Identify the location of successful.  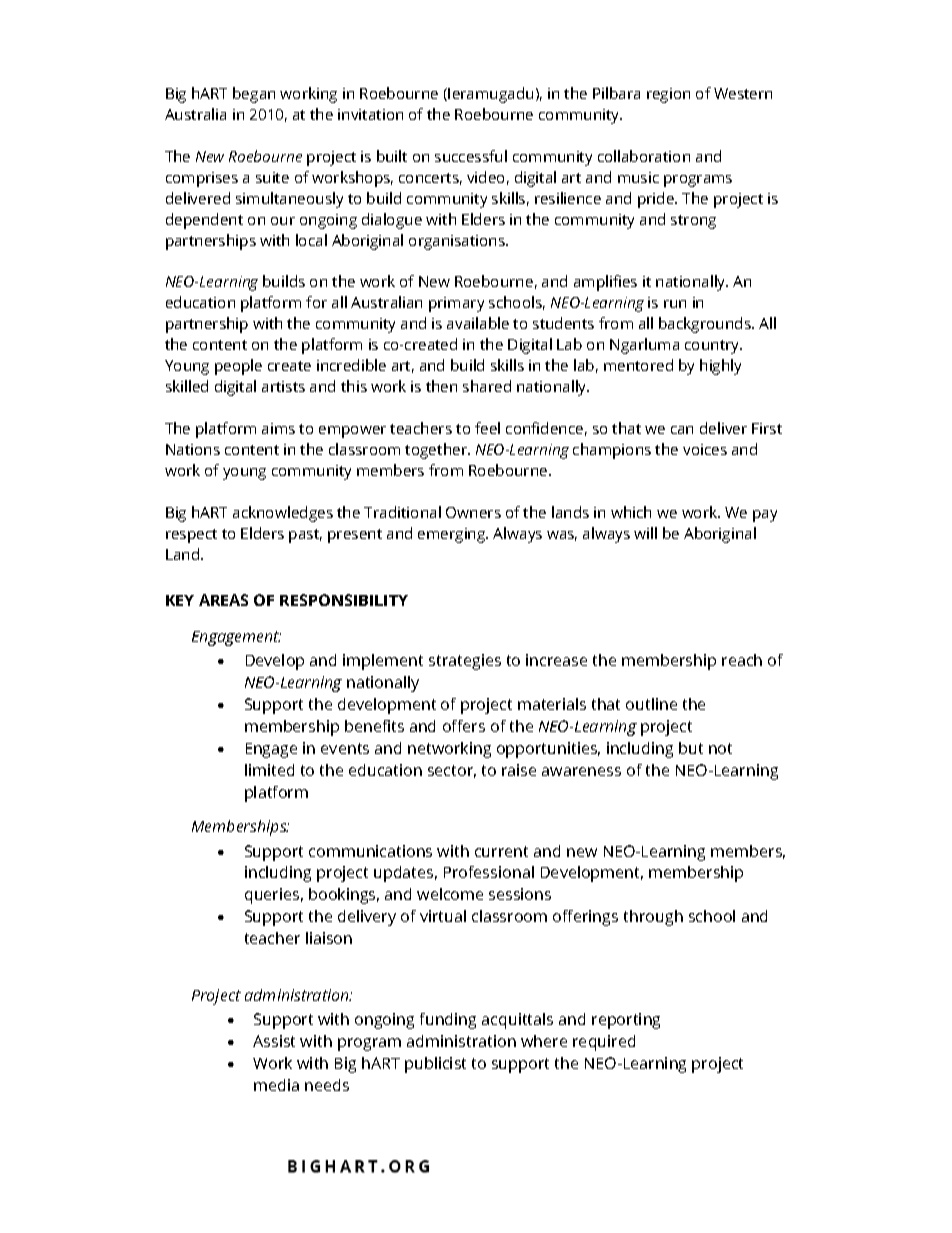
(471, 156).
